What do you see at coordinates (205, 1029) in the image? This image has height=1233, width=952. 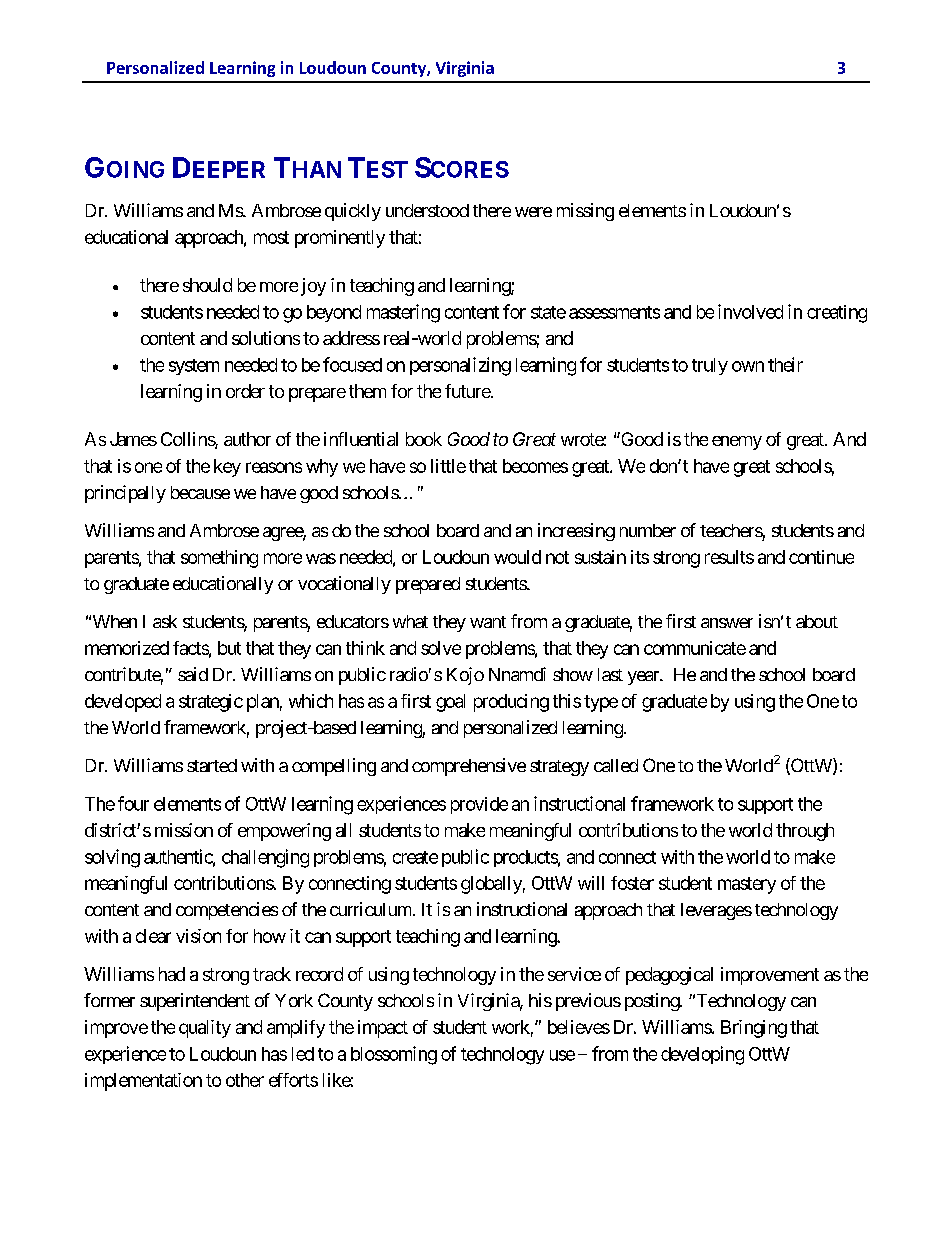 I see `quality` at bounding box center [205, 1029].
